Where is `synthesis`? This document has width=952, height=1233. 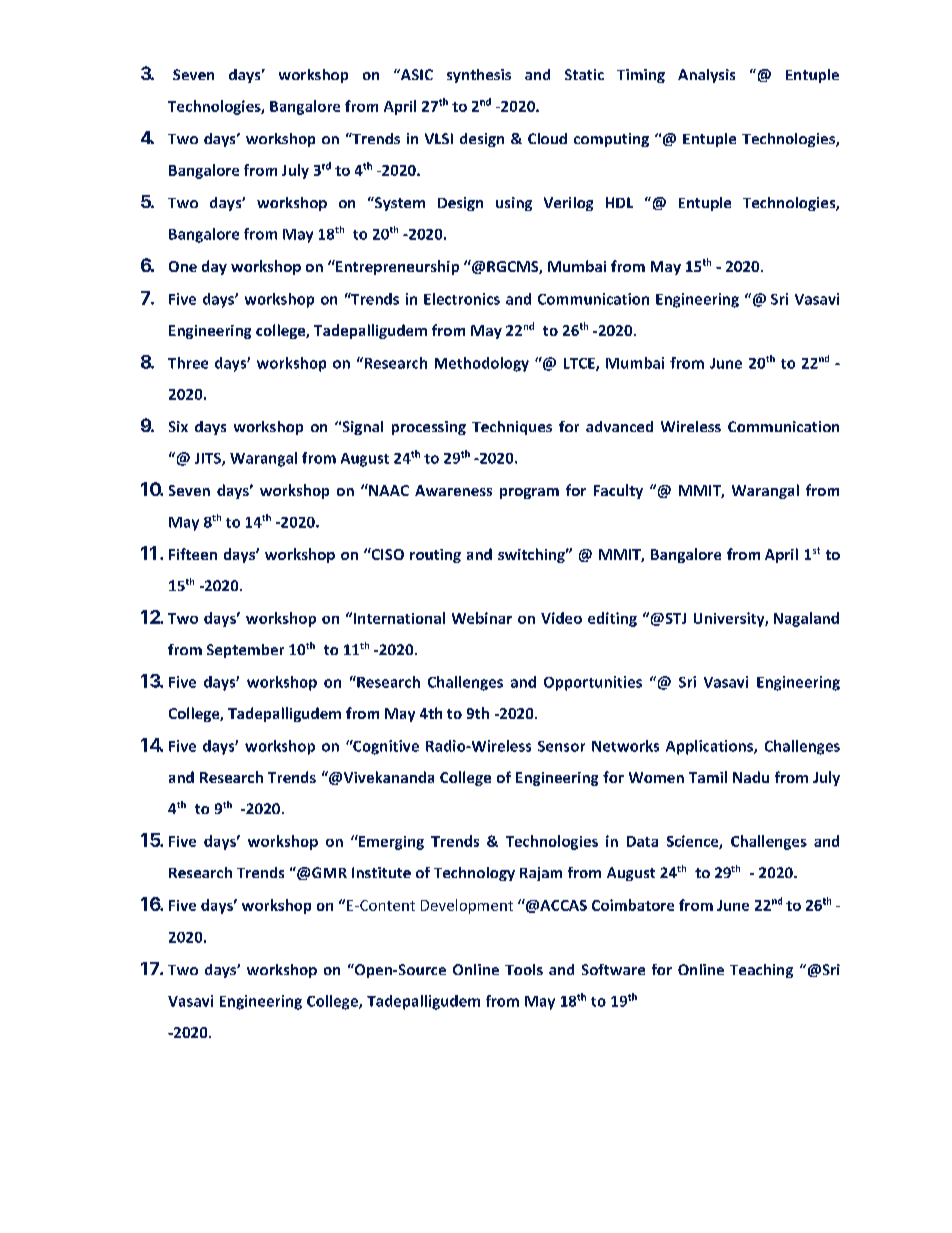
synthesis is located at coordinates (479, 76).
